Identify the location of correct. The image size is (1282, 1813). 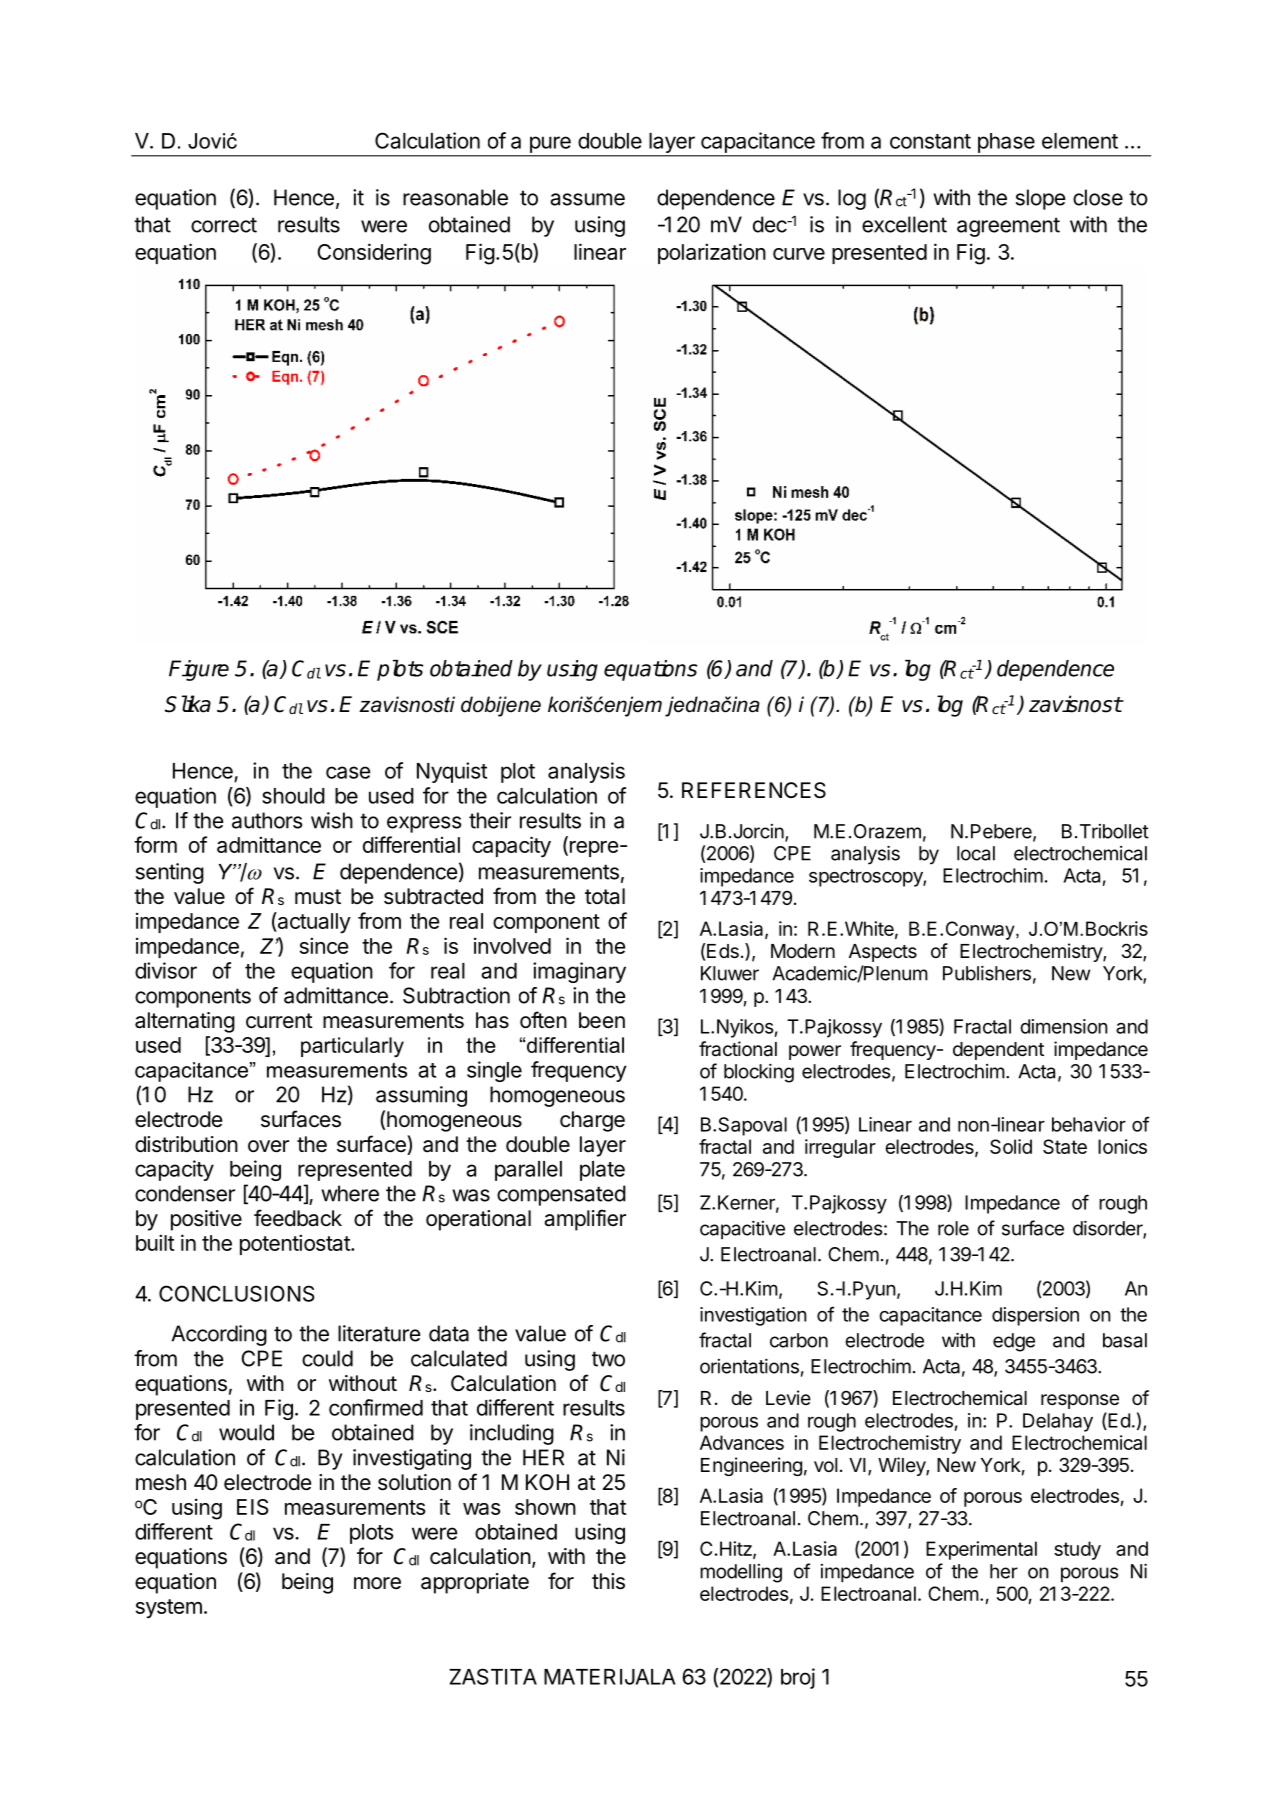
(224, 225).
